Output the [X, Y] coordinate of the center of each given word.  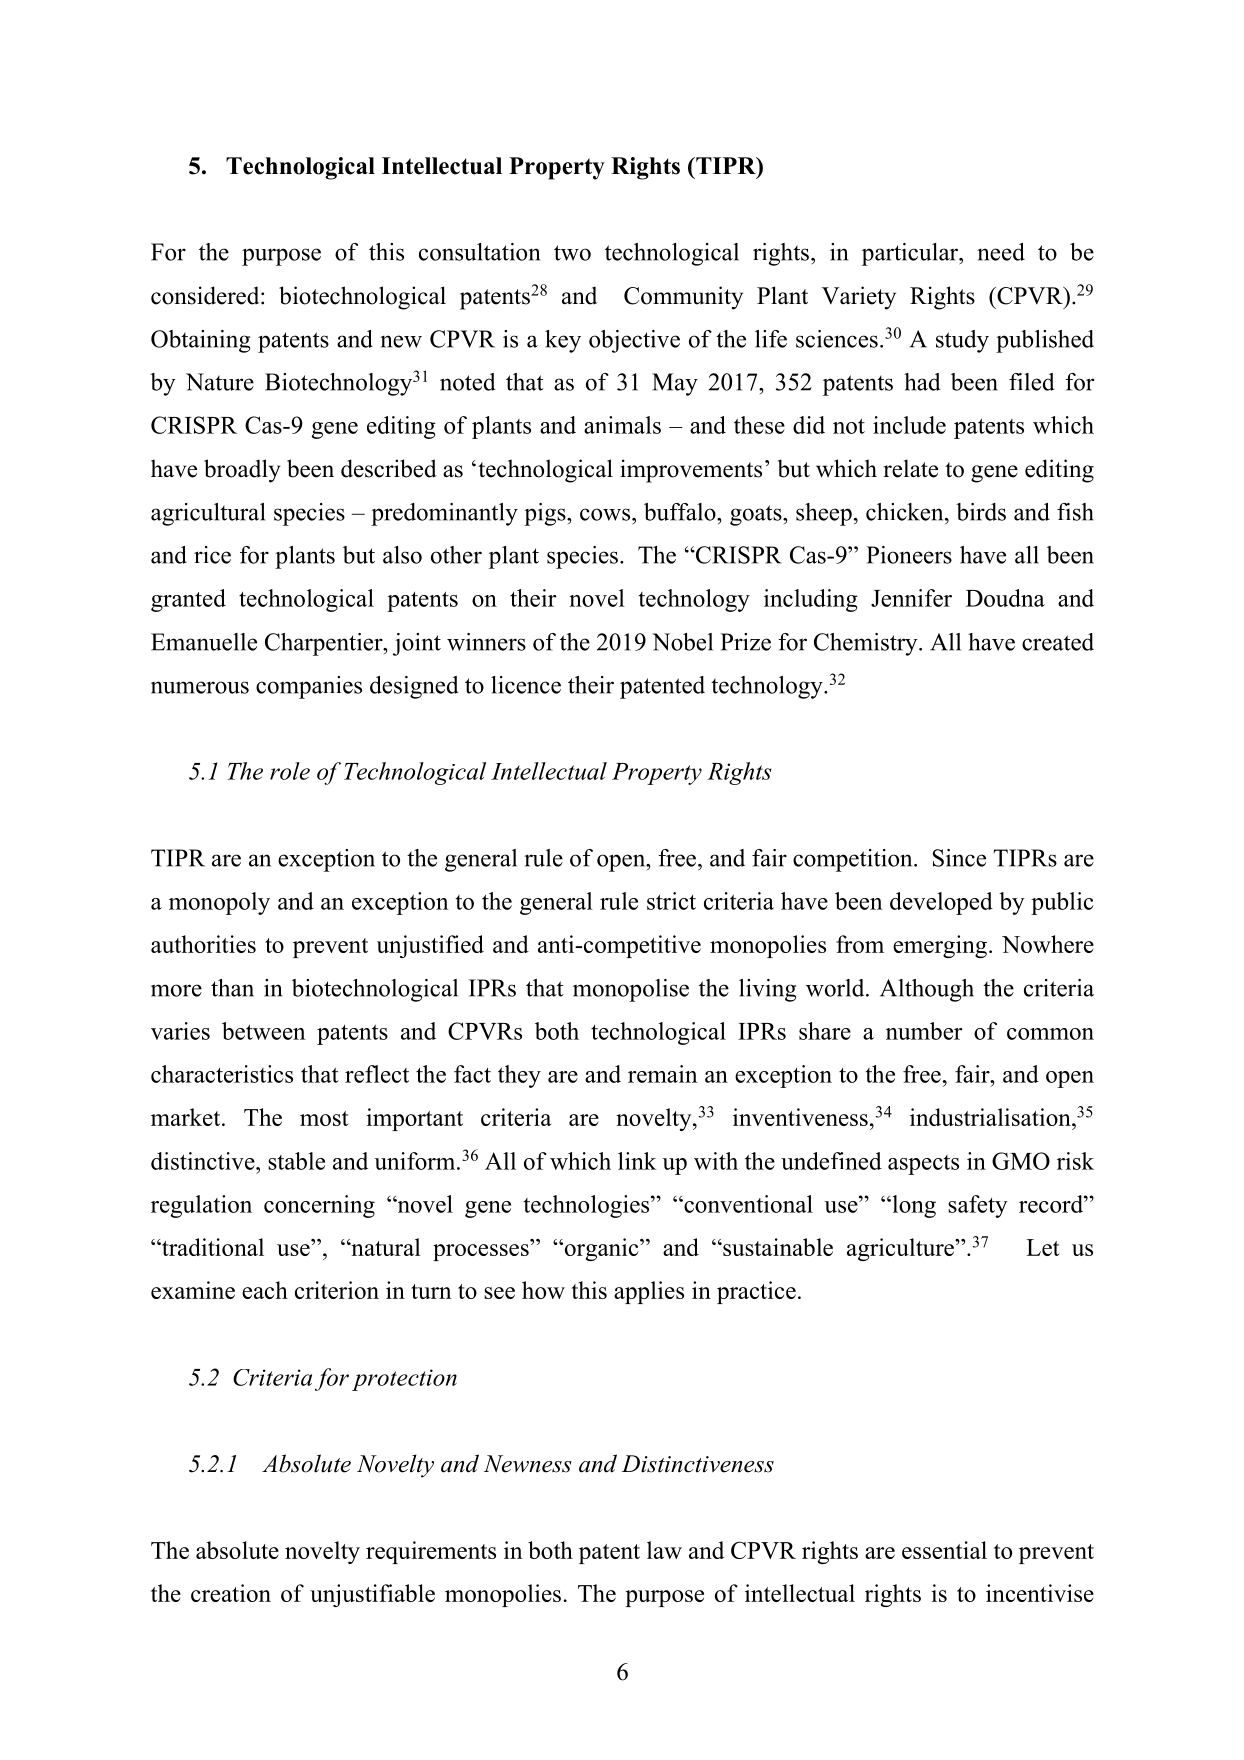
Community [683, 298]
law [664, 1550]
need [1001, 252]
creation [231, 1593]
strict [671, 901]
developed [941, 903]
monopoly [219, 903]
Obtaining [200, 341]
